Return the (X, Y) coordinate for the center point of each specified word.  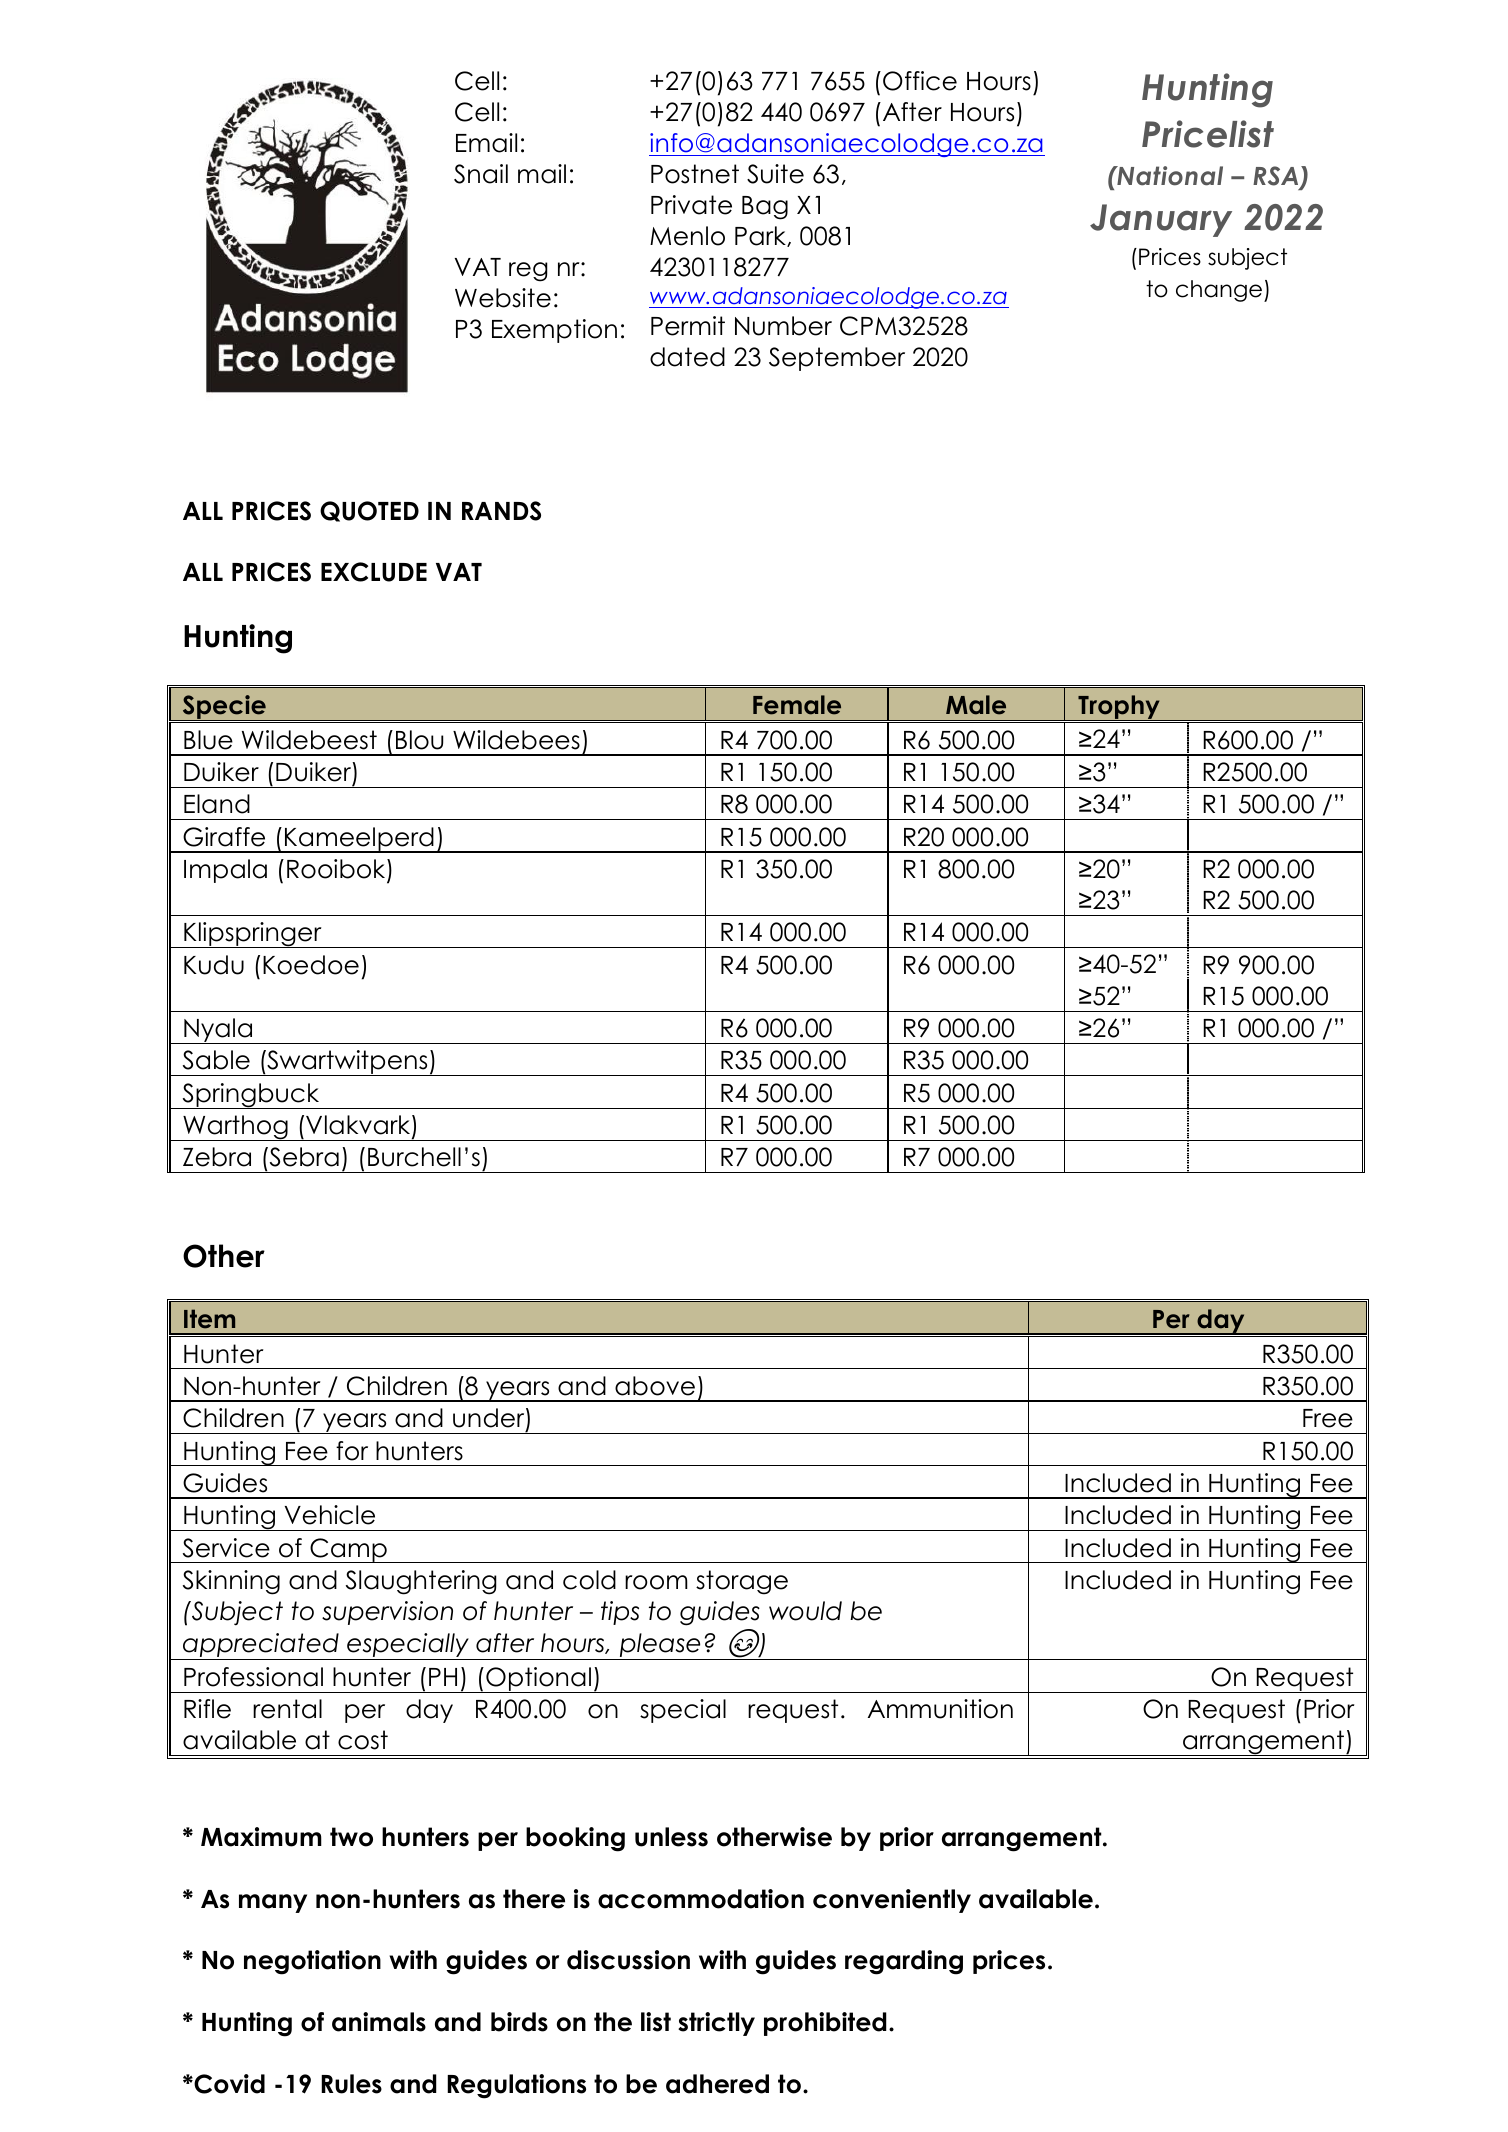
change (1219, 291)
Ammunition (940, 1709)
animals (379, 2022)
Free (1328, 1418)
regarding (904, 1962)
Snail (481, 174)
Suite (775, 174)
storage (742, 1582)
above (655, 1386)
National (1169, 176)
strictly (716, 2024)
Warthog (235, 1128)
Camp (348, 1550)
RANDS (501, 511)
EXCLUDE (374, 572)
